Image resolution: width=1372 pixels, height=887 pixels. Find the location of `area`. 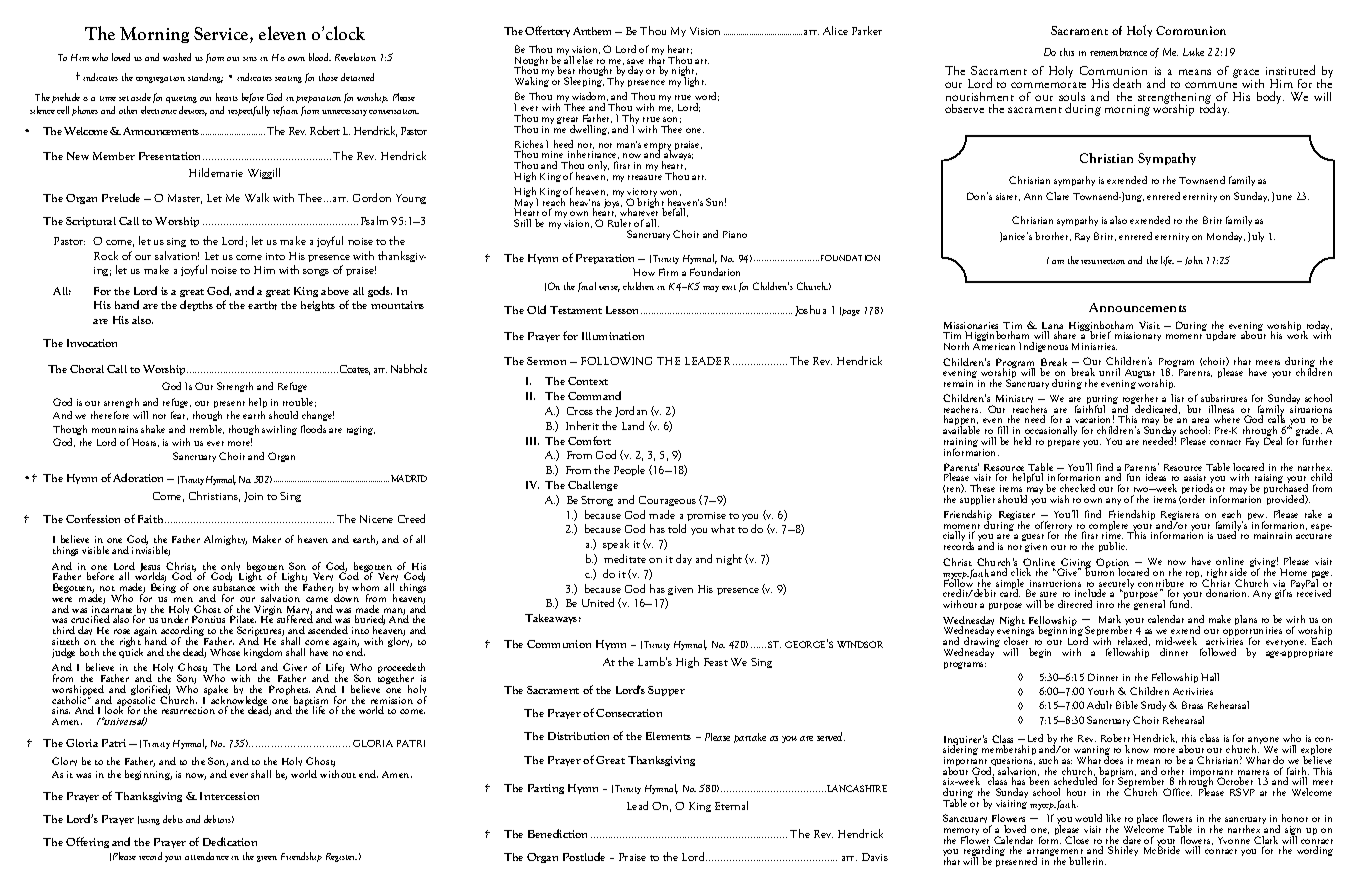

area is located at coordinates (1200, 420).
